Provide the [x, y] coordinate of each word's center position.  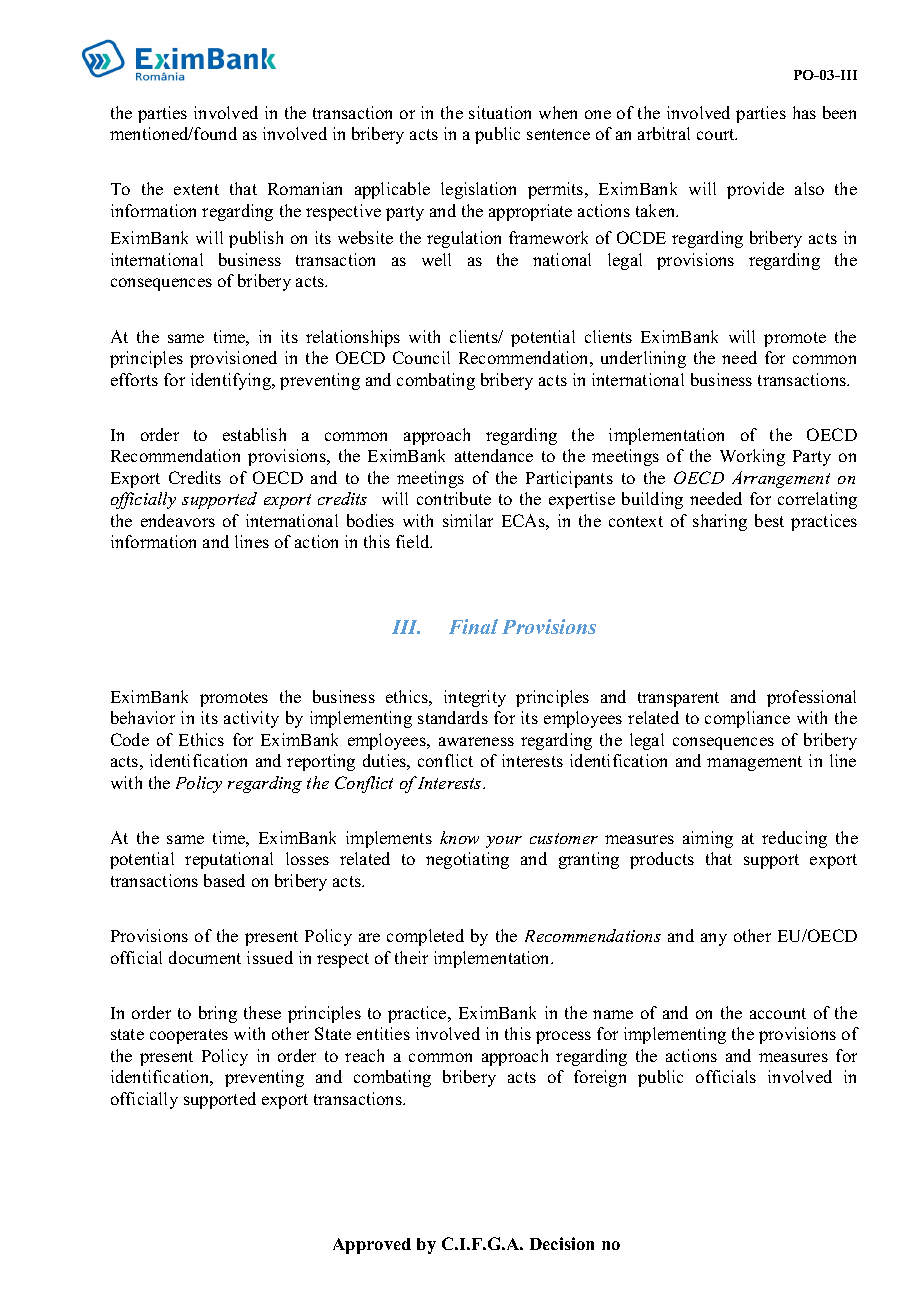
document [205, 957]
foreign [600, 1078]
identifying [232, 381]
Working [752, 457]
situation [500, 112]
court [717, 134]
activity [251, 719]
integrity [475, 698]
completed [425, 937]
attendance [494, 455]
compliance [747, 719]
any [714, 939]
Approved [372, 1246]
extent [196, 189]
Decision [562, 1243]
